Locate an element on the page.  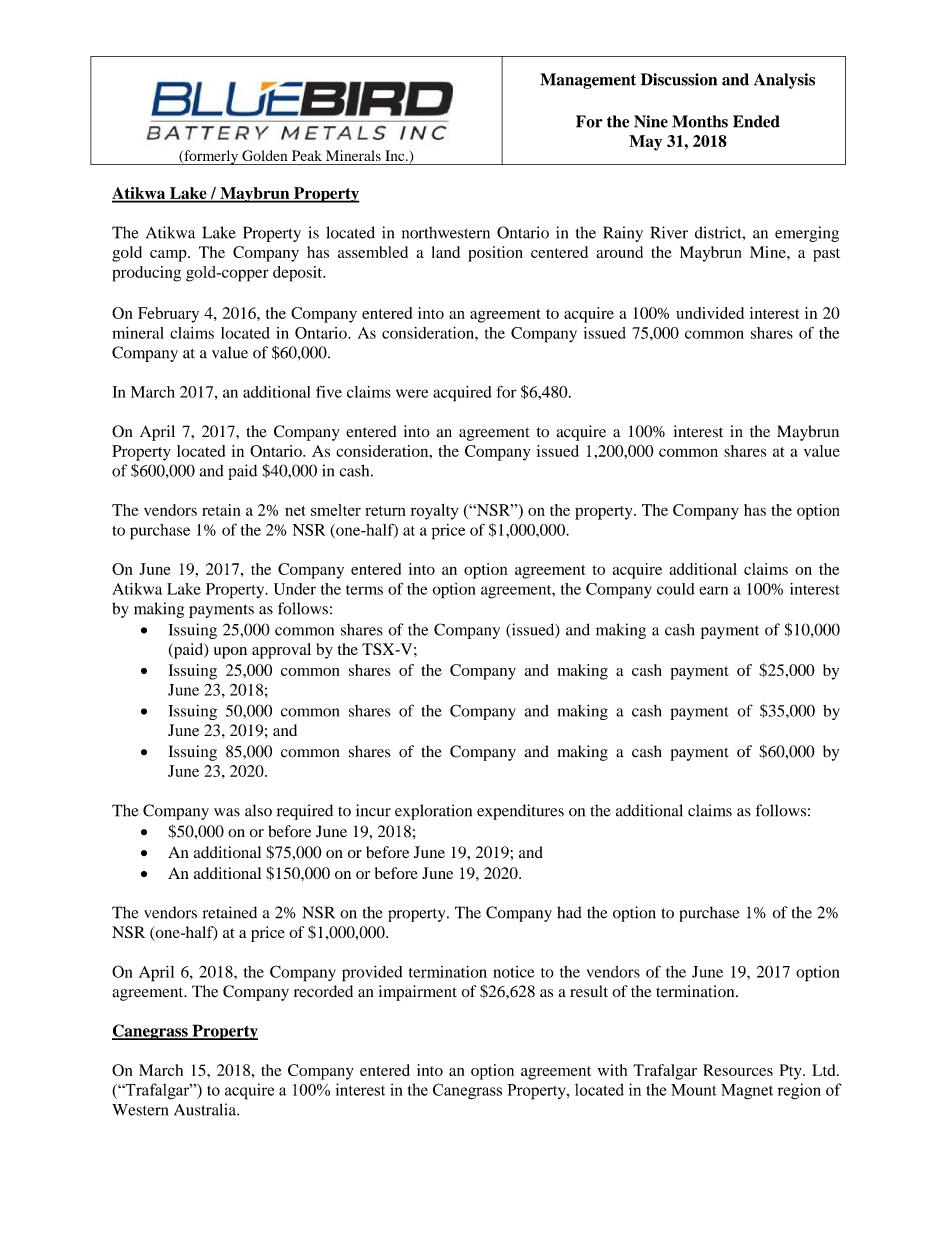
recorded is located at coordinates (323, 991).
